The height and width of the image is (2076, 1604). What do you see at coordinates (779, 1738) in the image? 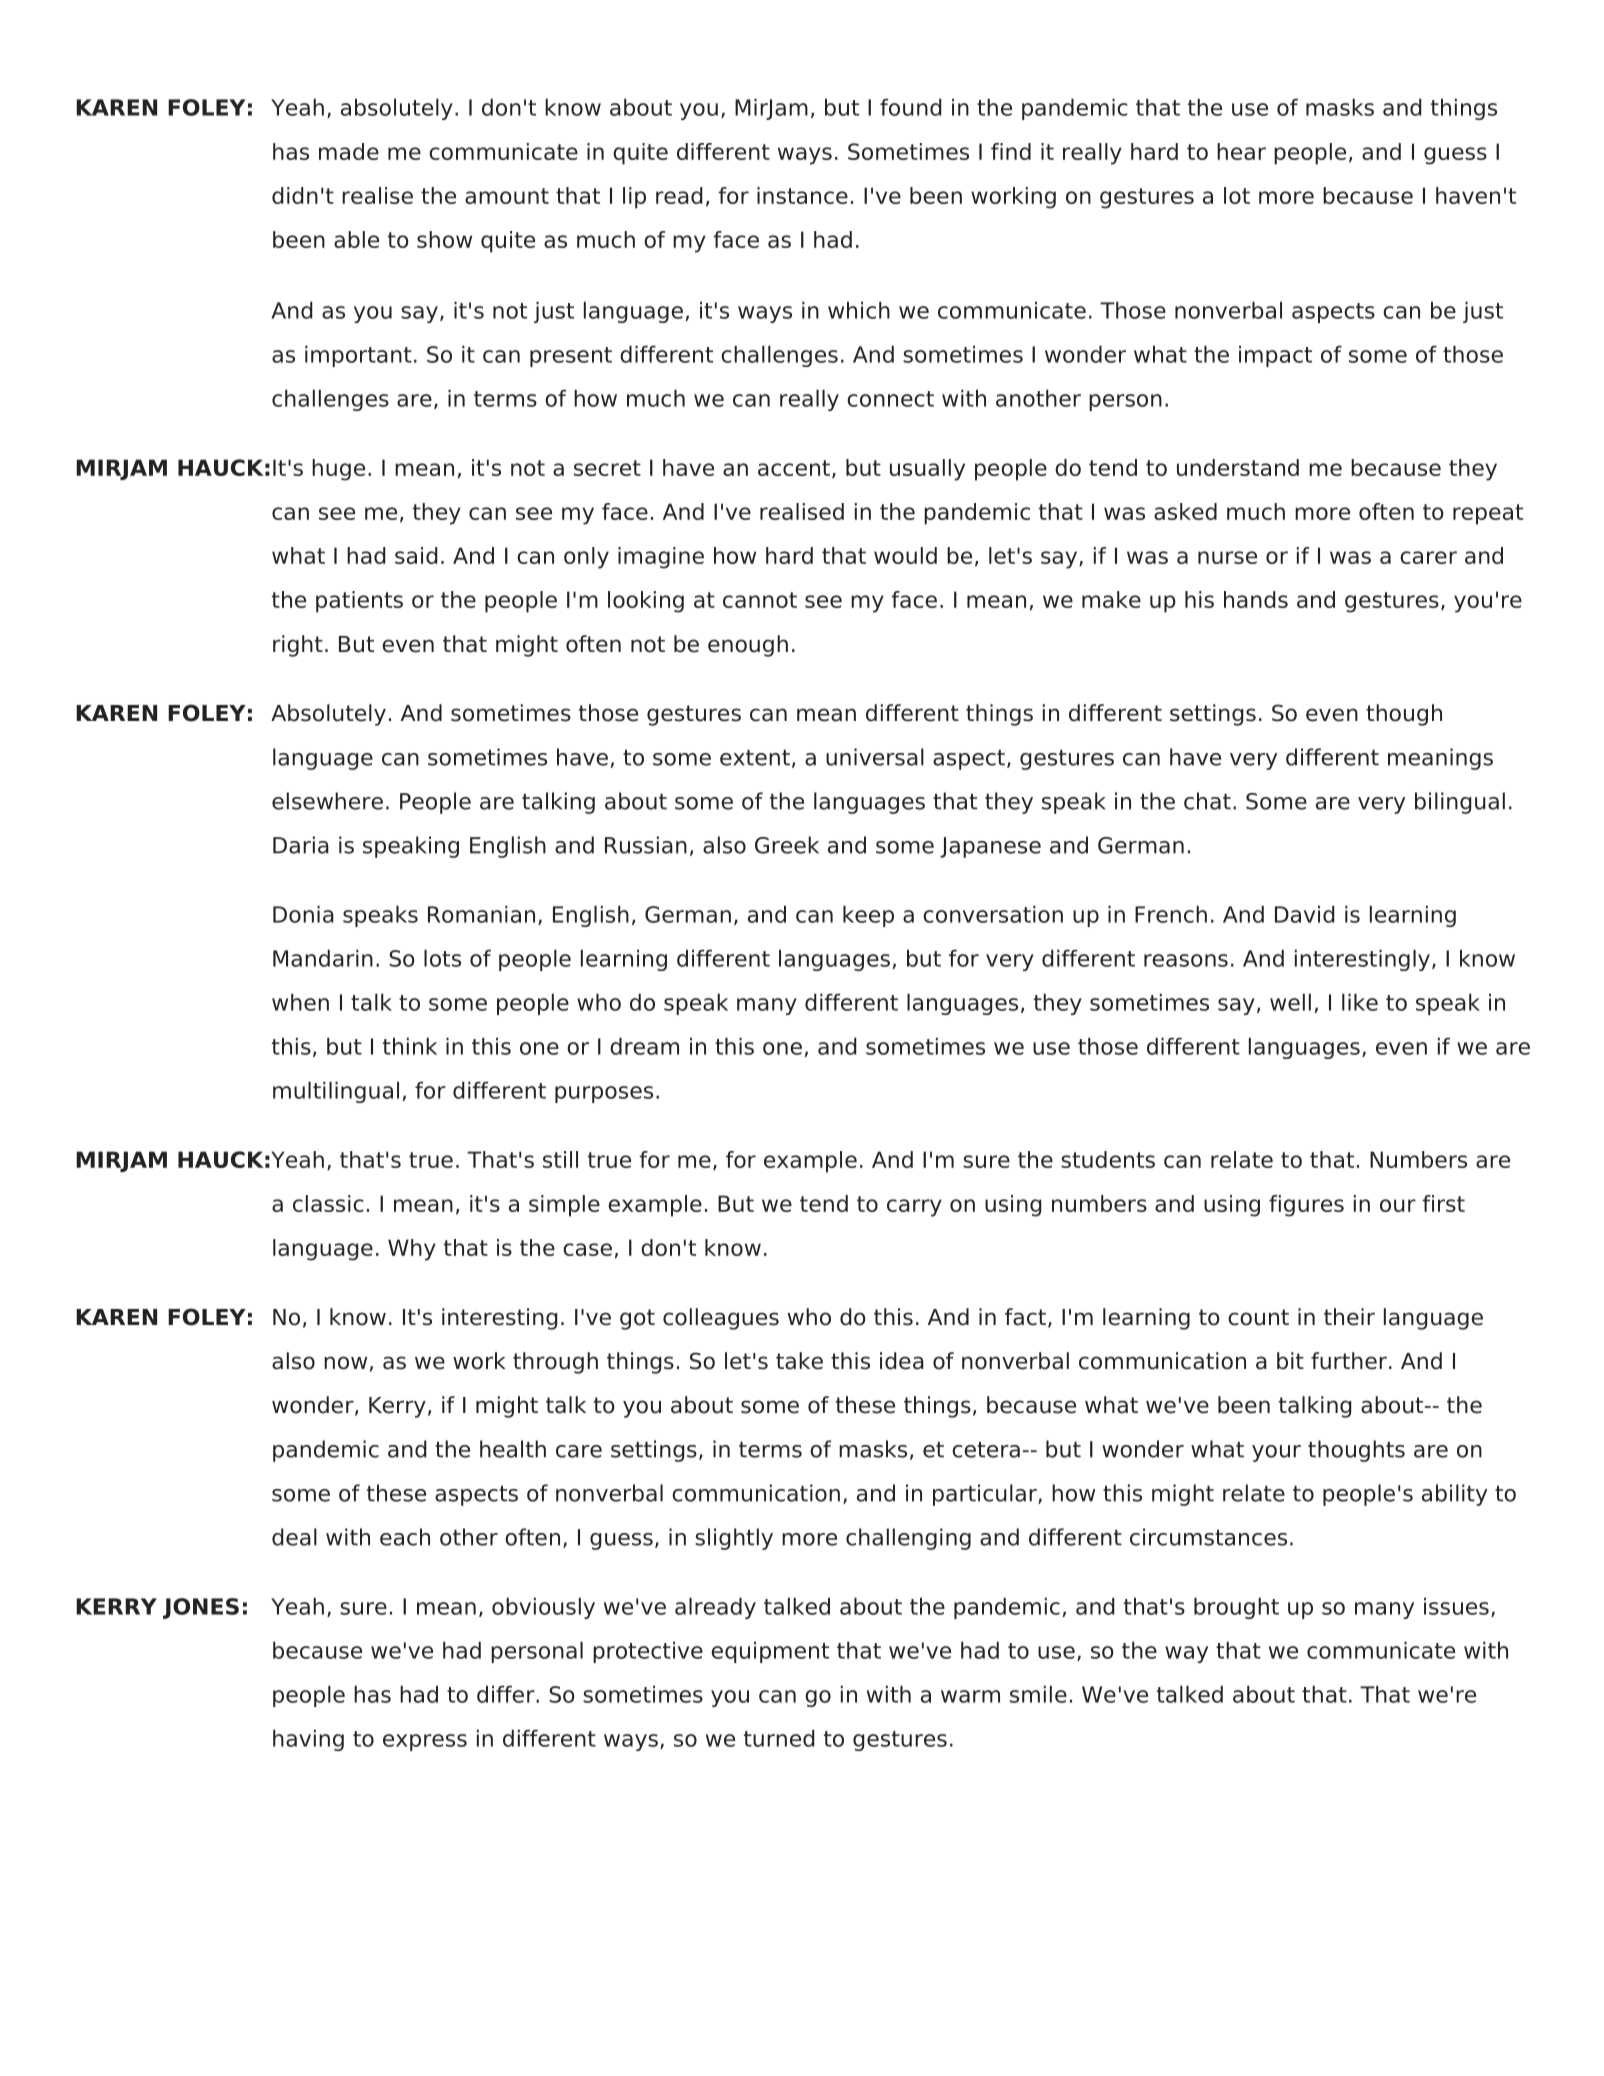
I see `turned` at bounding box center [779, 1738].
